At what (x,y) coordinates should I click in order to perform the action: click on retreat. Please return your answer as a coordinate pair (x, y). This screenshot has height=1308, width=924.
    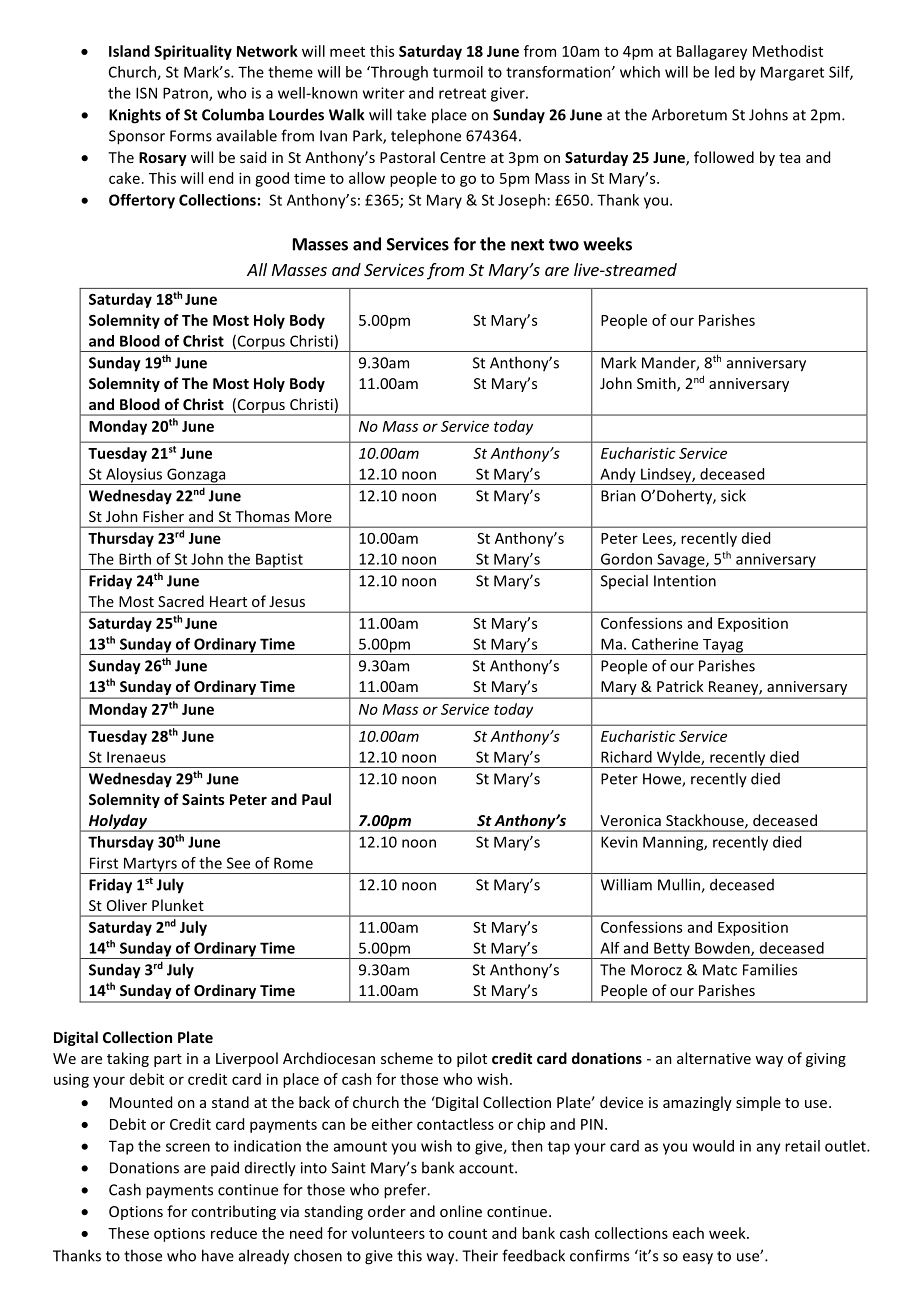
    Looking at the image, I should click on (462, 93).
